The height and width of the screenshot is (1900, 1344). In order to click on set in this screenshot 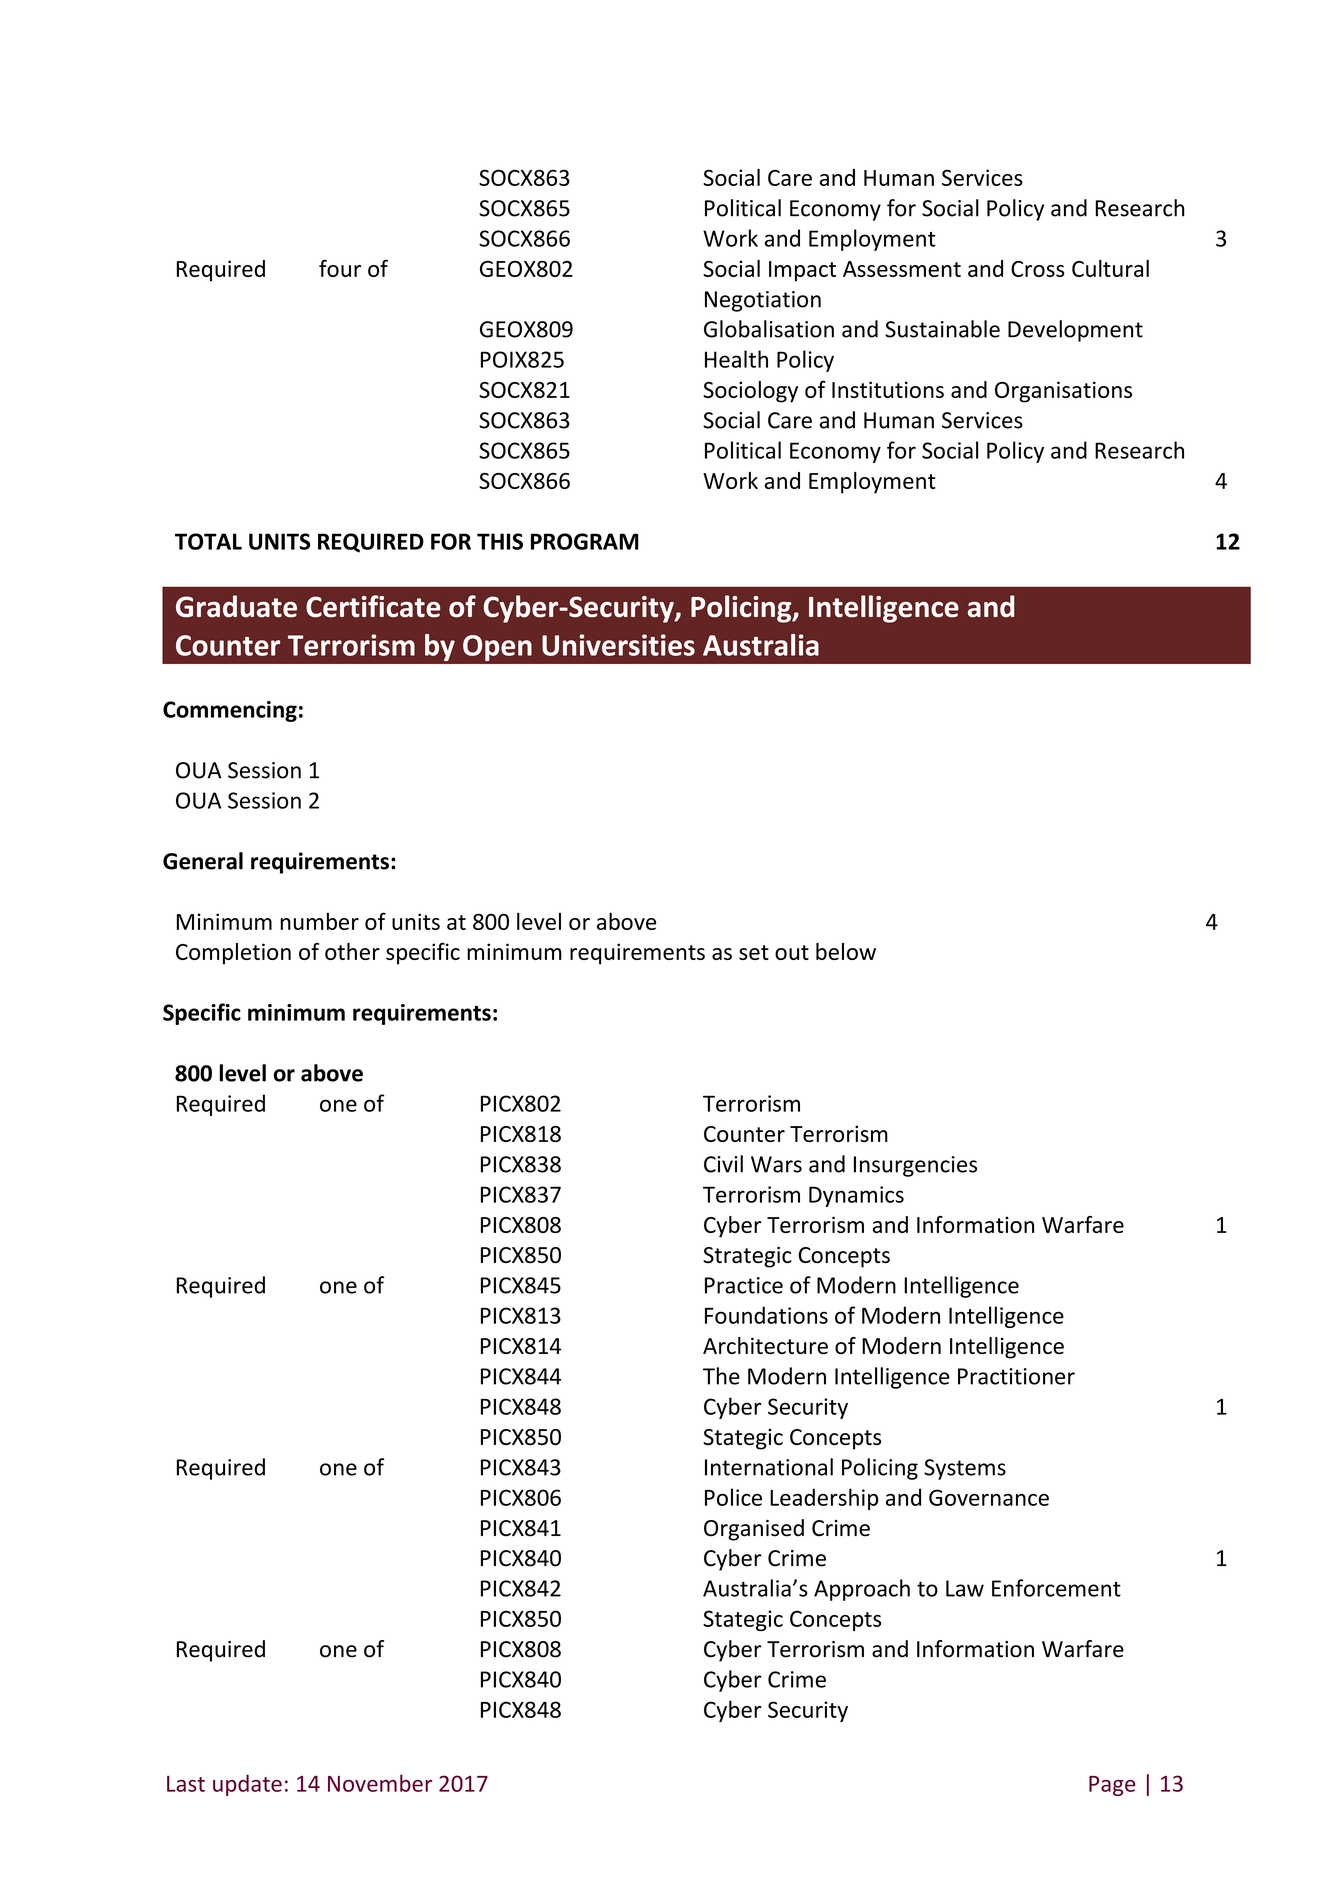, I will do `click(754, 952)`.
